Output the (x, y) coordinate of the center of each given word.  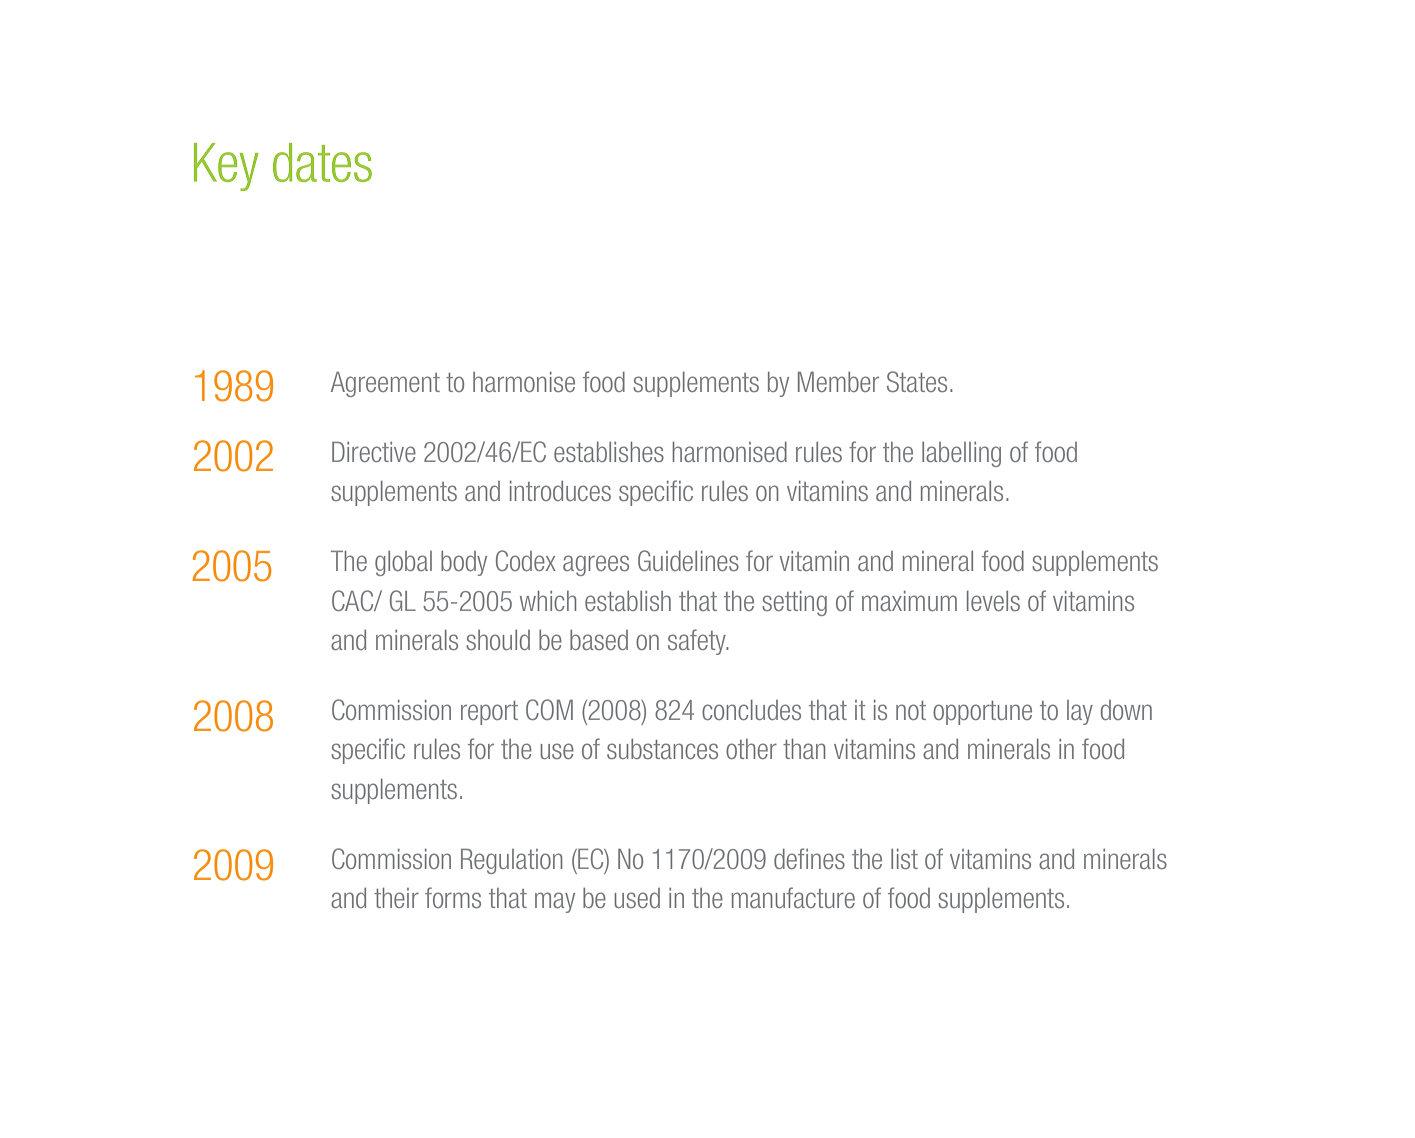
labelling (961, 454)
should (498, 640)
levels (993, 601)
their (396, 898)
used (637, 898)
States (917, 381)
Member (838, 382)
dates (322, 162)
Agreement (385, 384)
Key (226, 167)
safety (698, 642)
